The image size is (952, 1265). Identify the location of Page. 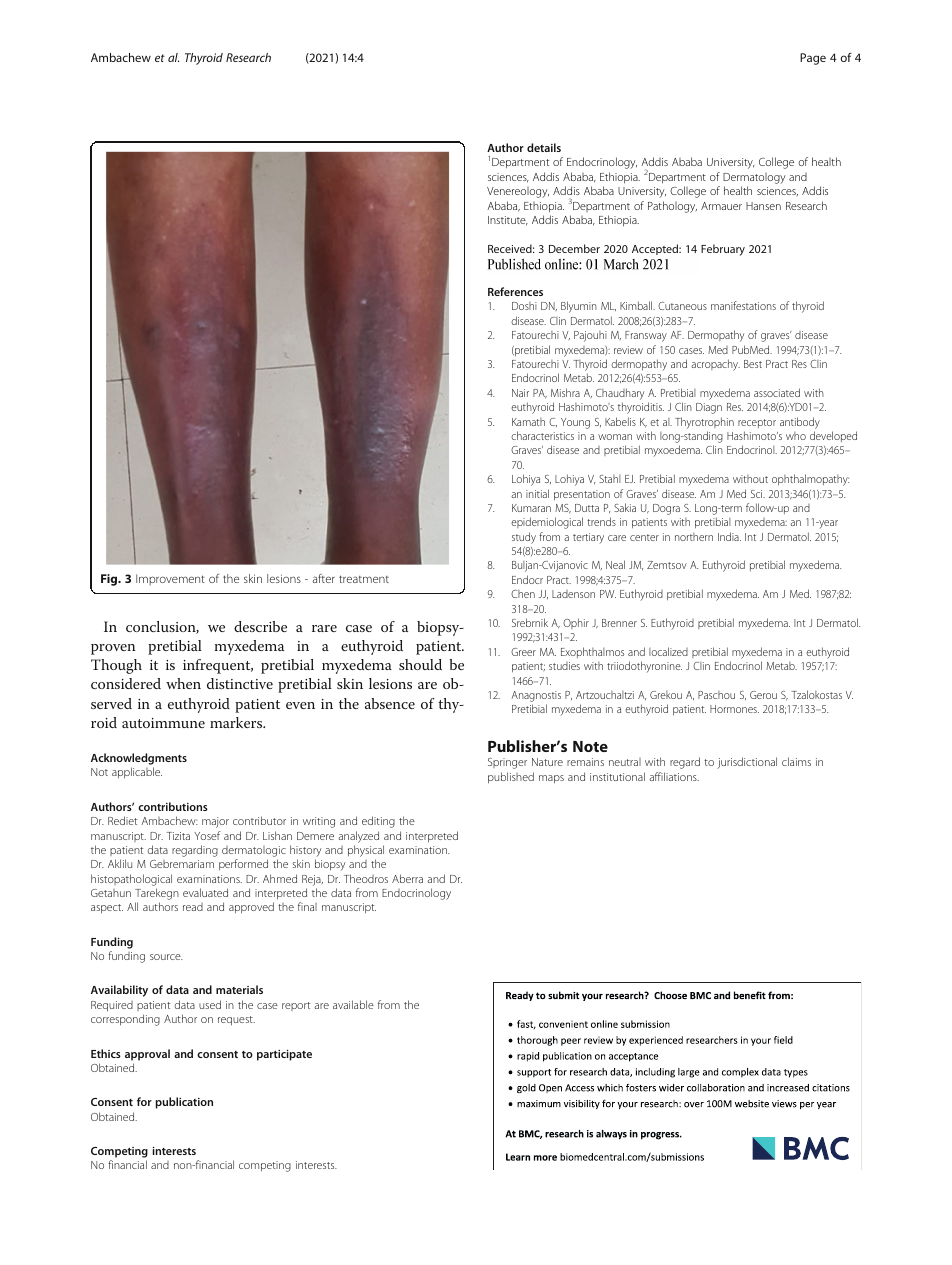
(813, 59).
